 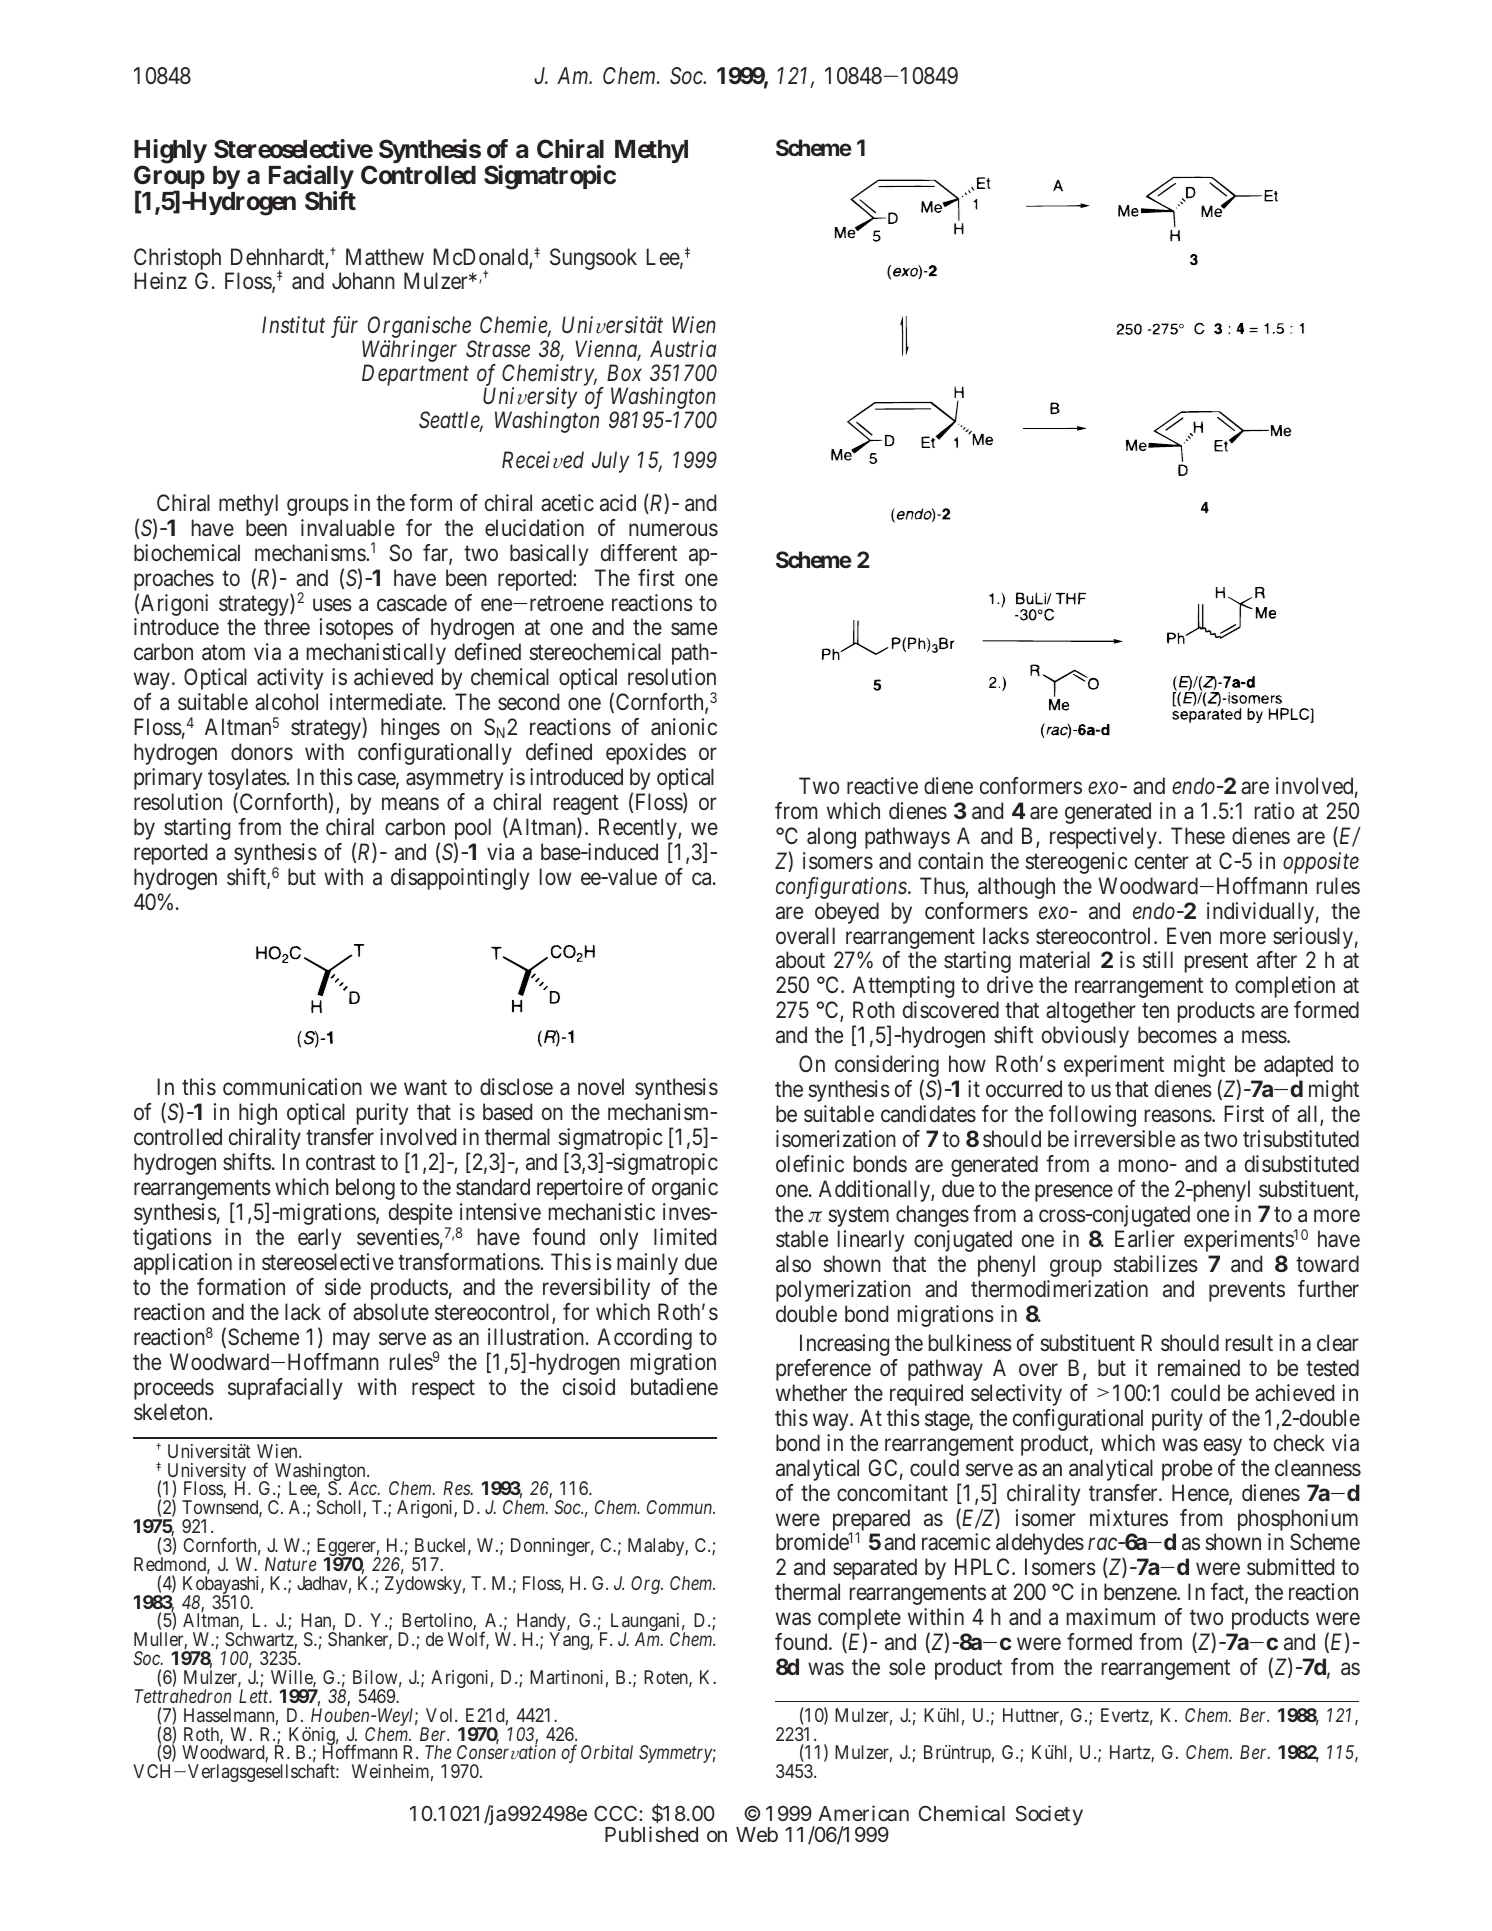 What do you see at coordinates (351, 1341) in the screenshot?
I see `may` at bounding box center [351, 1341].
